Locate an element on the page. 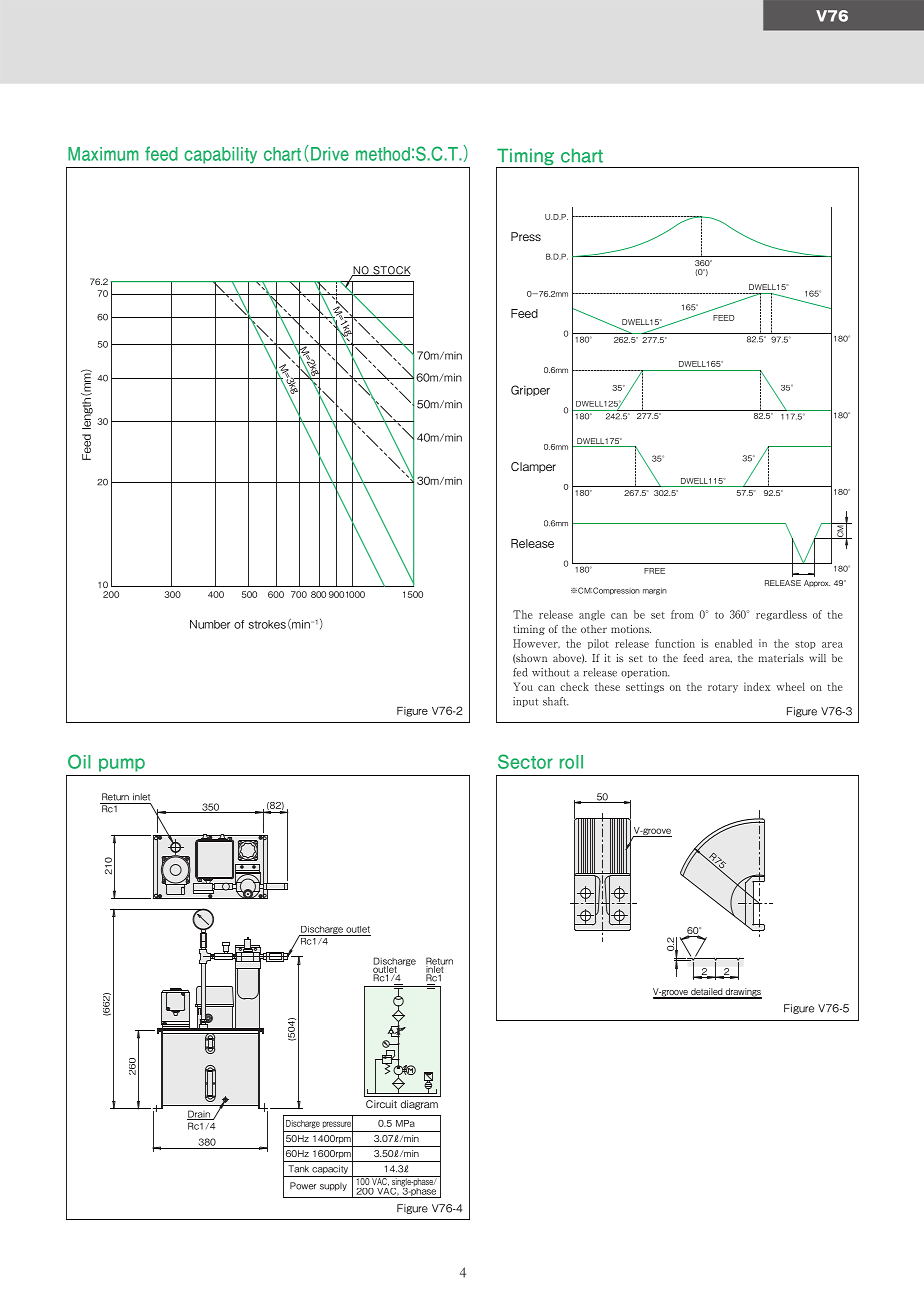 The image size is (924, 1308). capability is located at coordinates (220, 155).
